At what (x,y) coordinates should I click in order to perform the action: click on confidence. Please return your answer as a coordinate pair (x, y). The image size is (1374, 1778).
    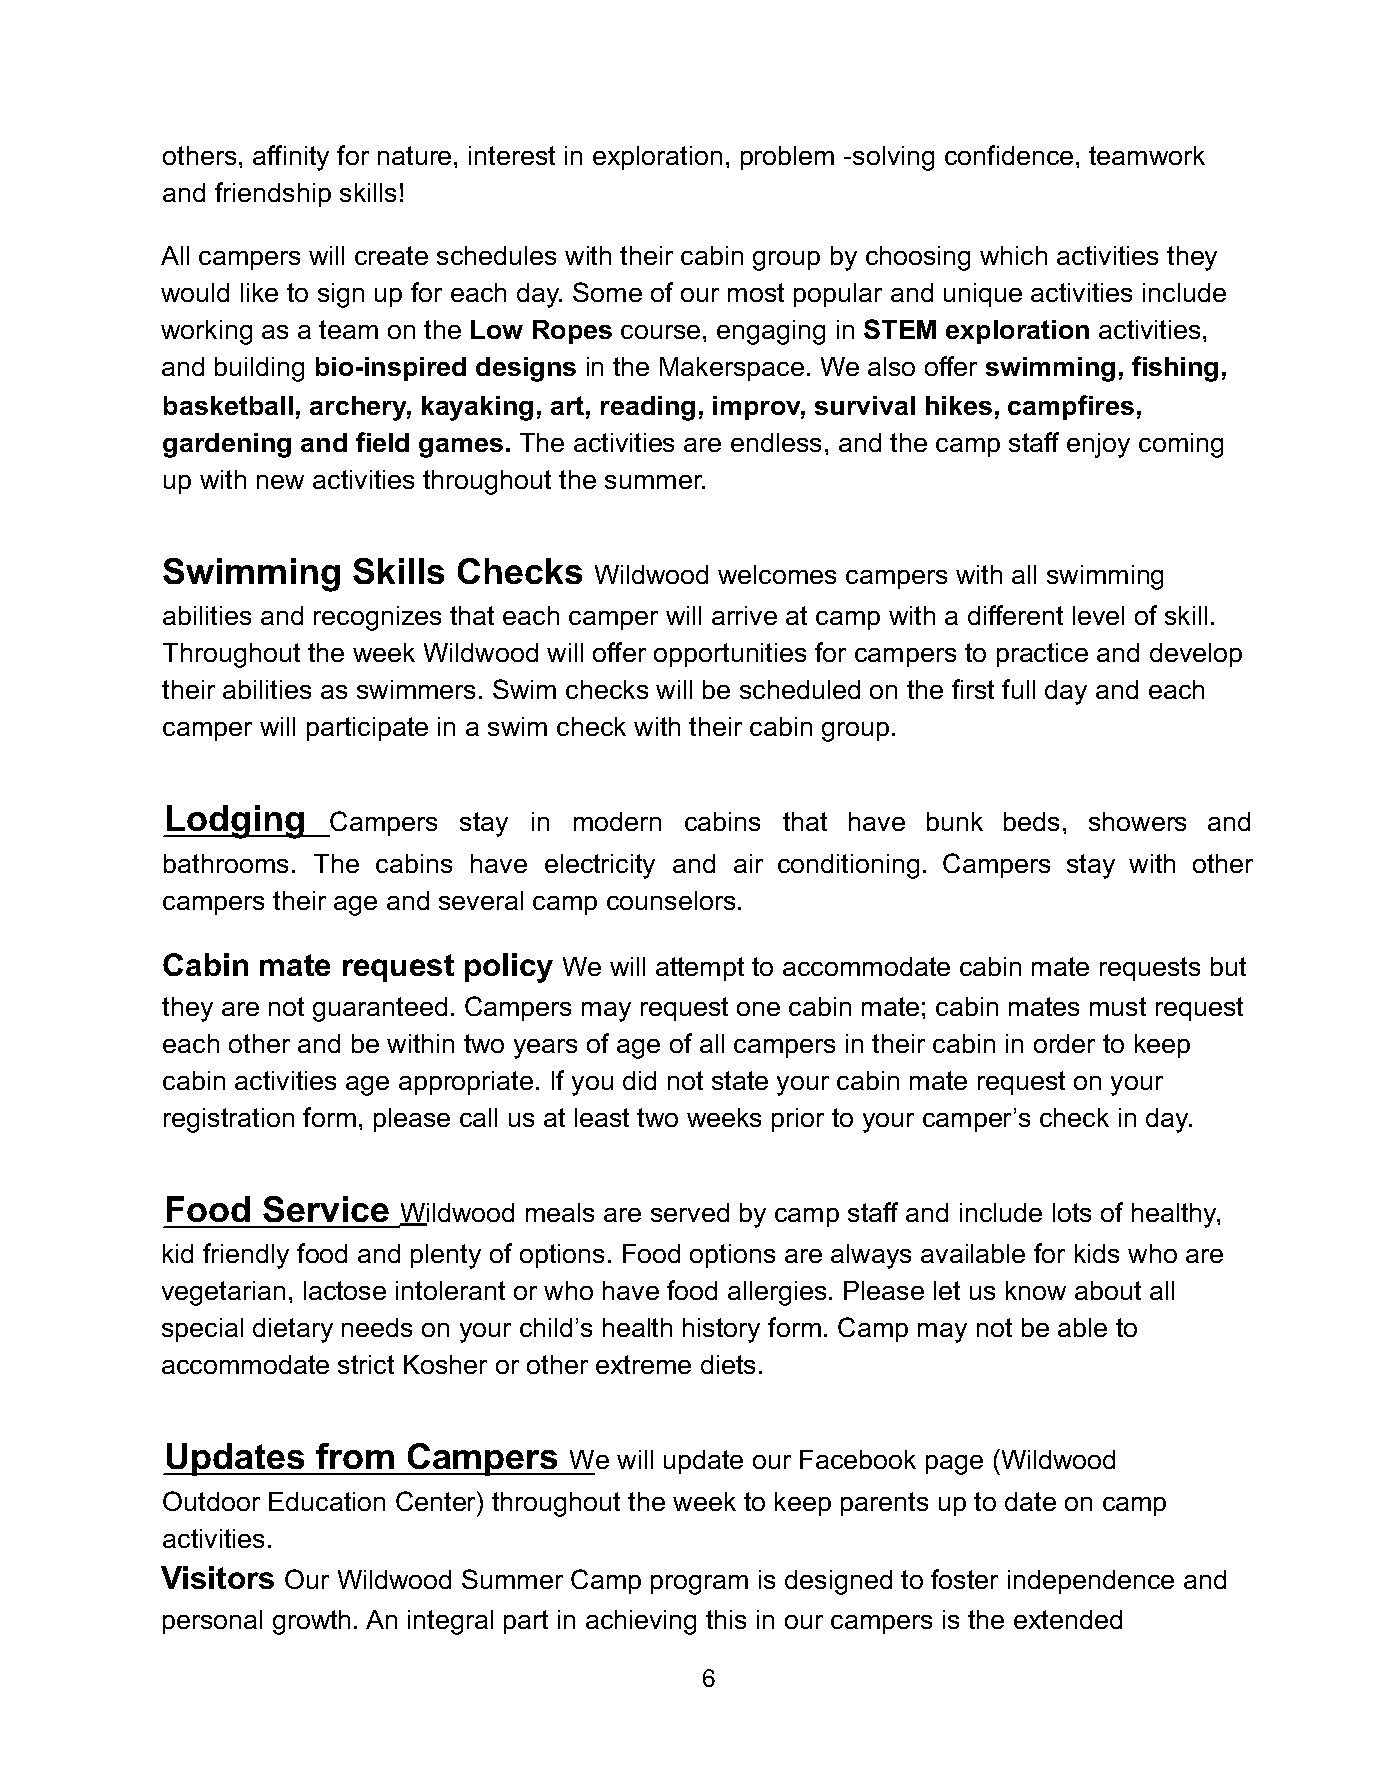
    Looking at the image, I should click on (1009, 155).
